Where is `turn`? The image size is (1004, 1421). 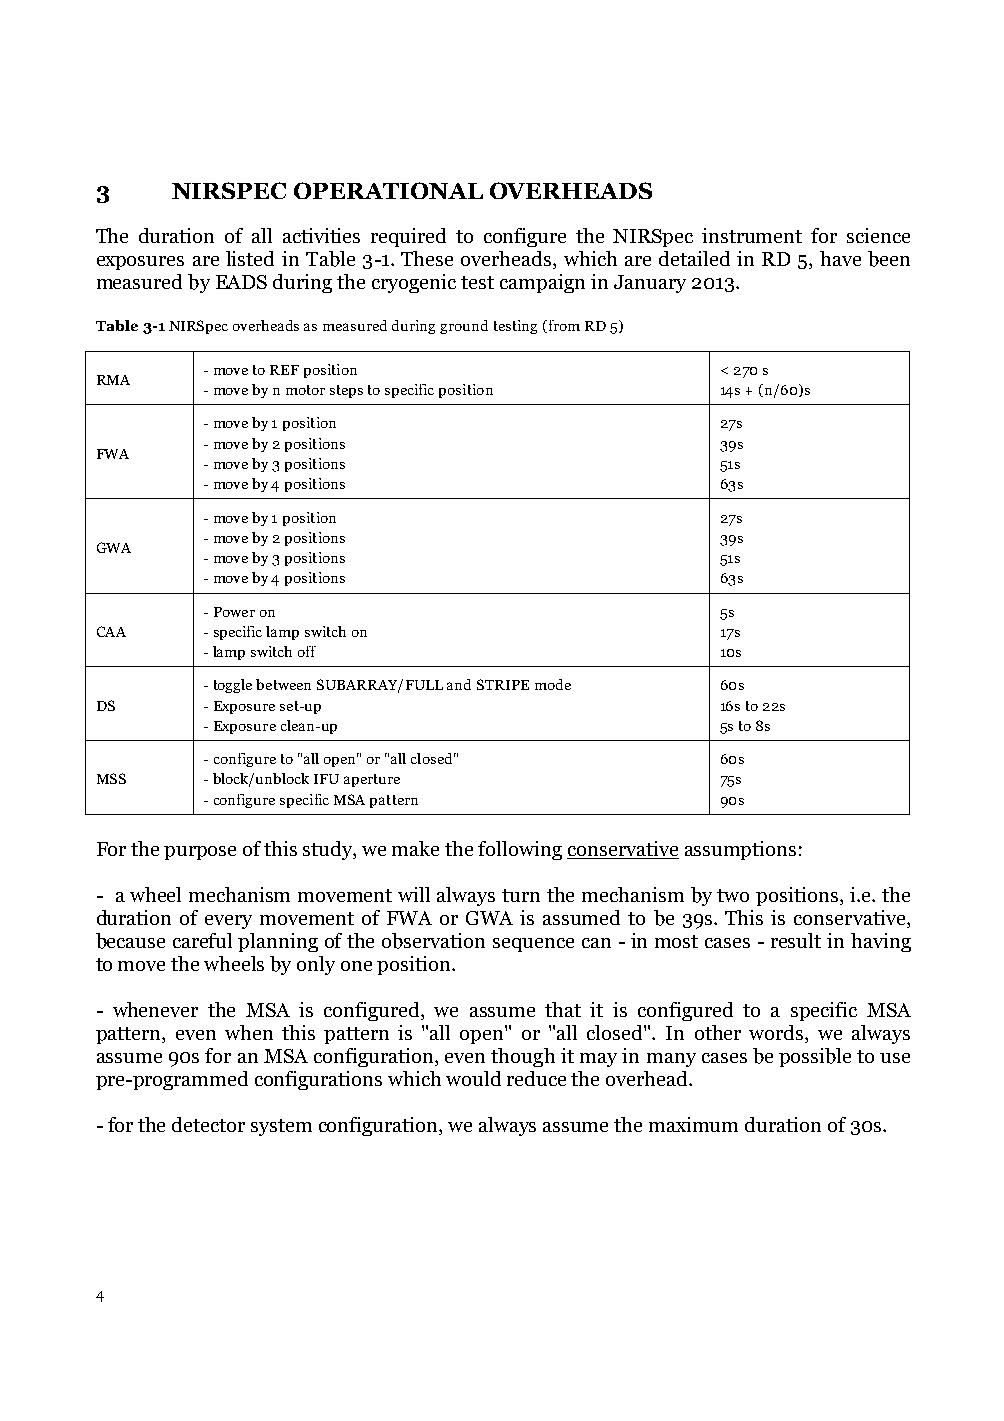 turn is located at coordinates (521, 895).
